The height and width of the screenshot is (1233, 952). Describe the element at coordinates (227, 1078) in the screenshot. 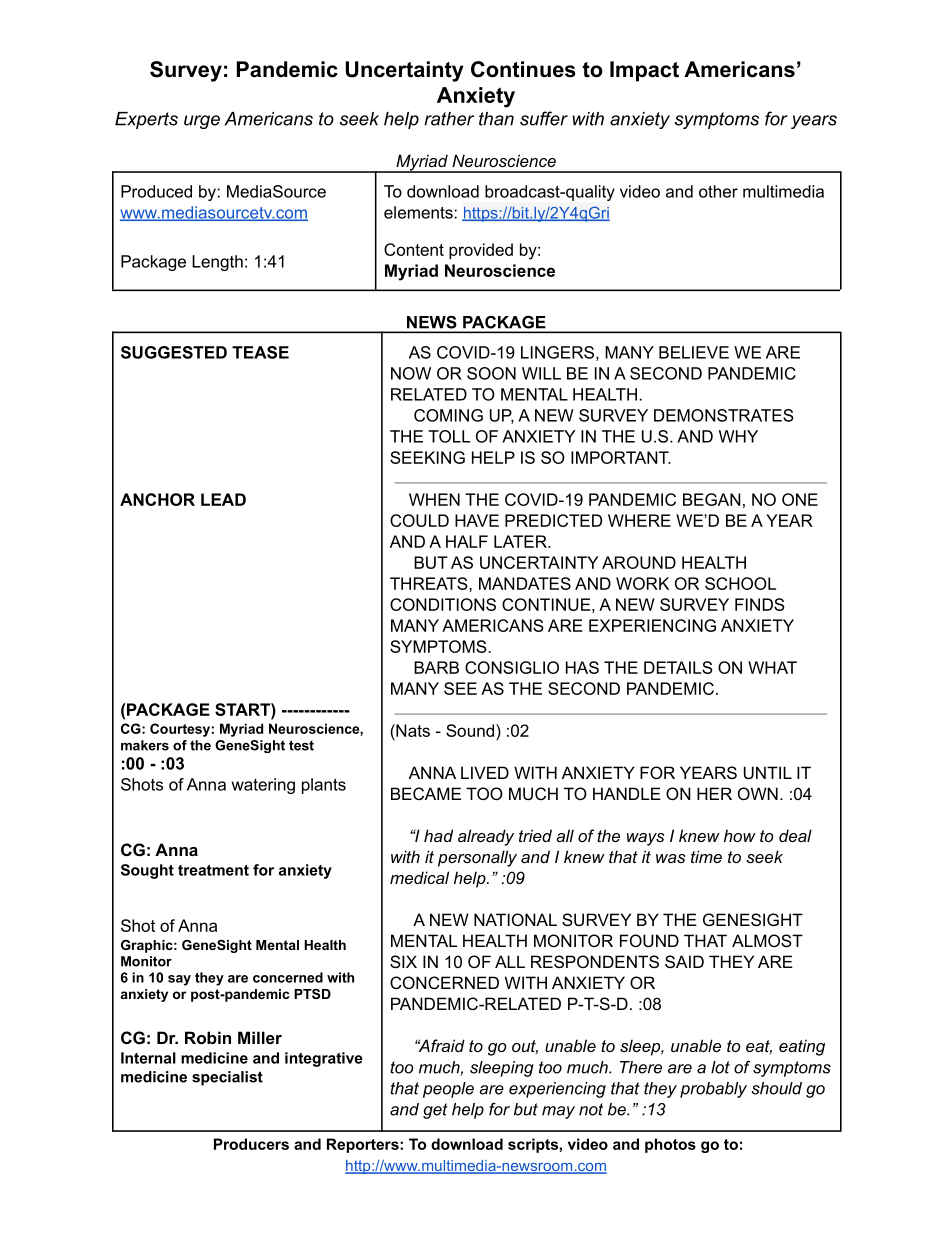

I see `specialist` at that location.
